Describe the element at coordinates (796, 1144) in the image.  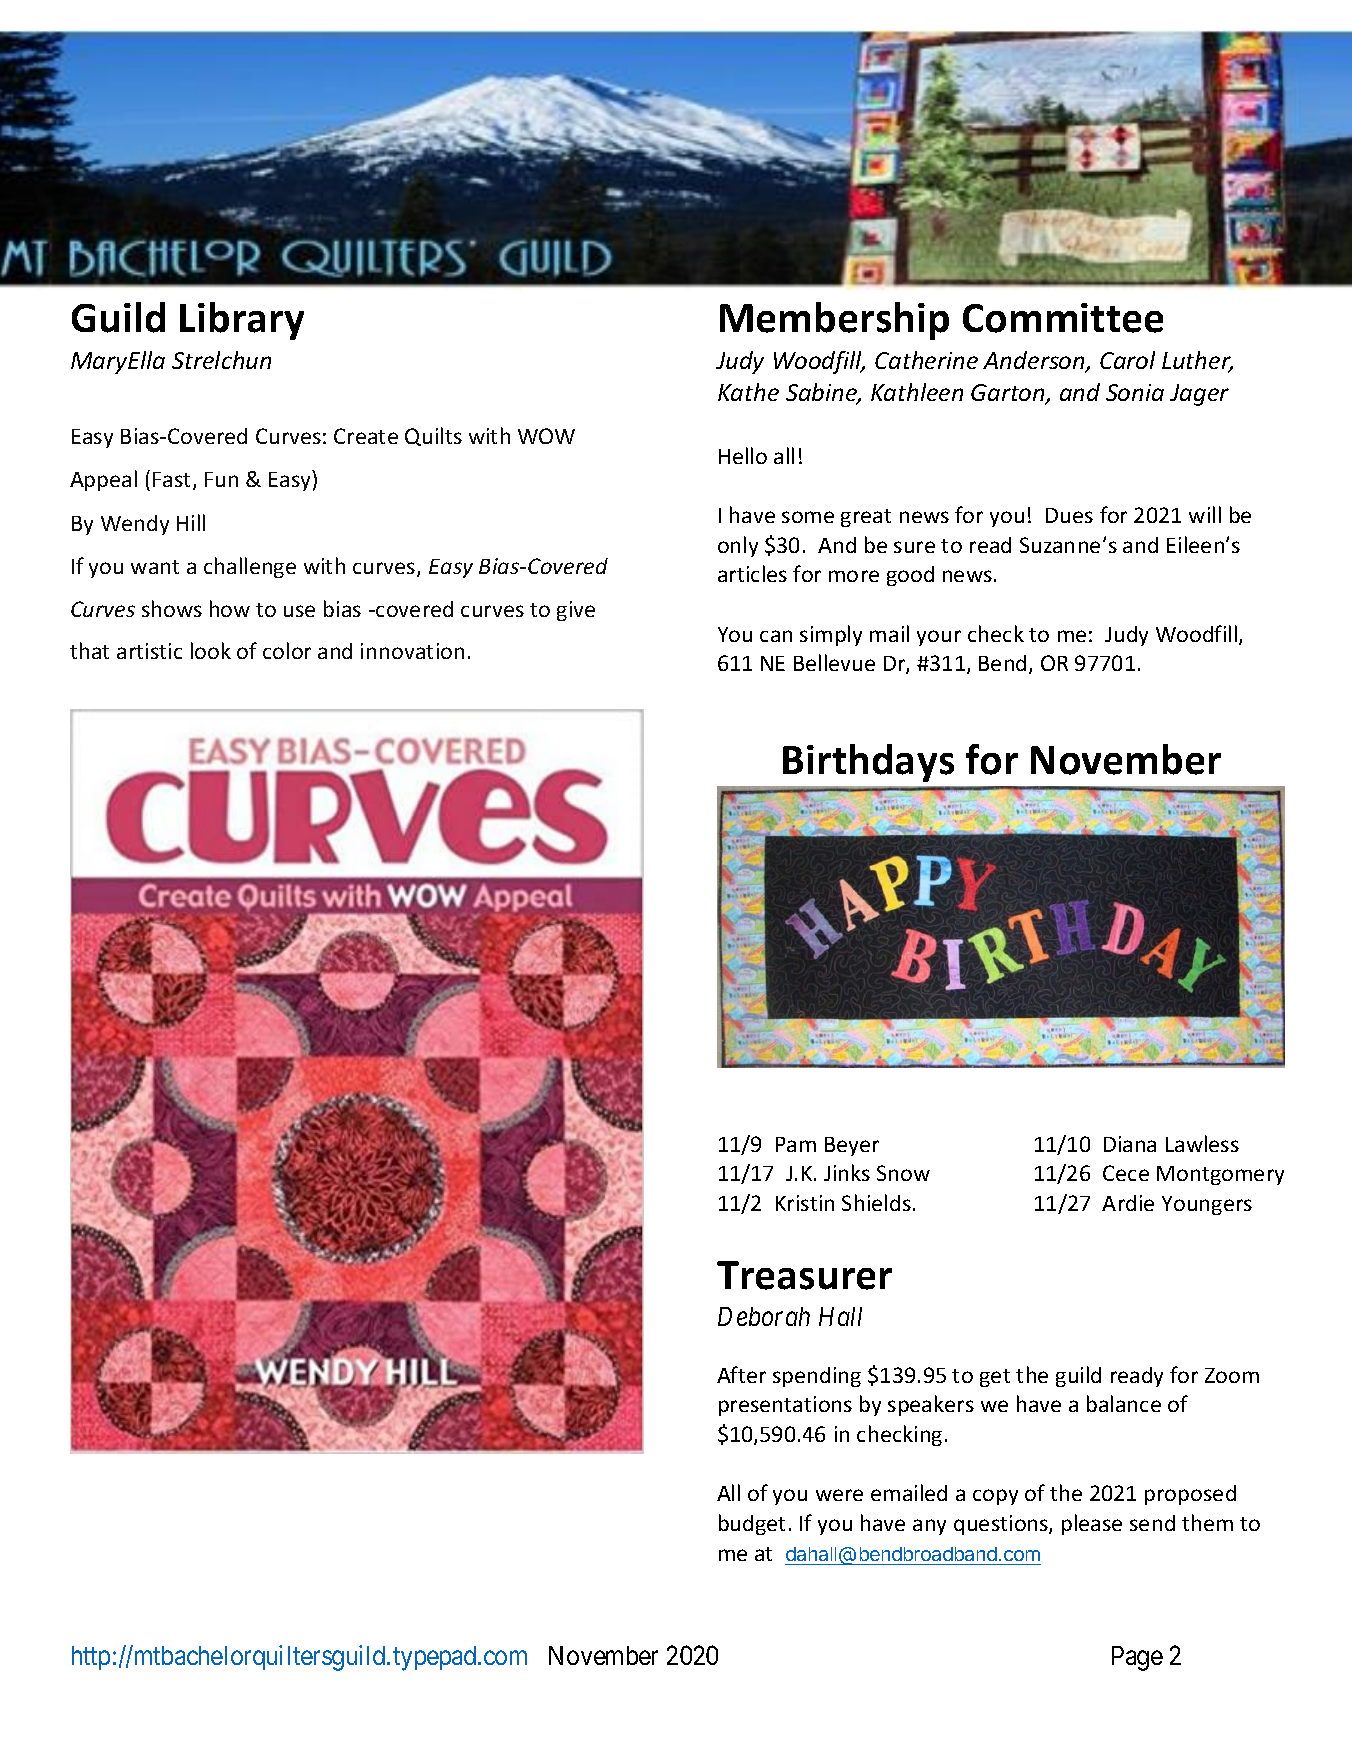
I see `Pam` at that location.
